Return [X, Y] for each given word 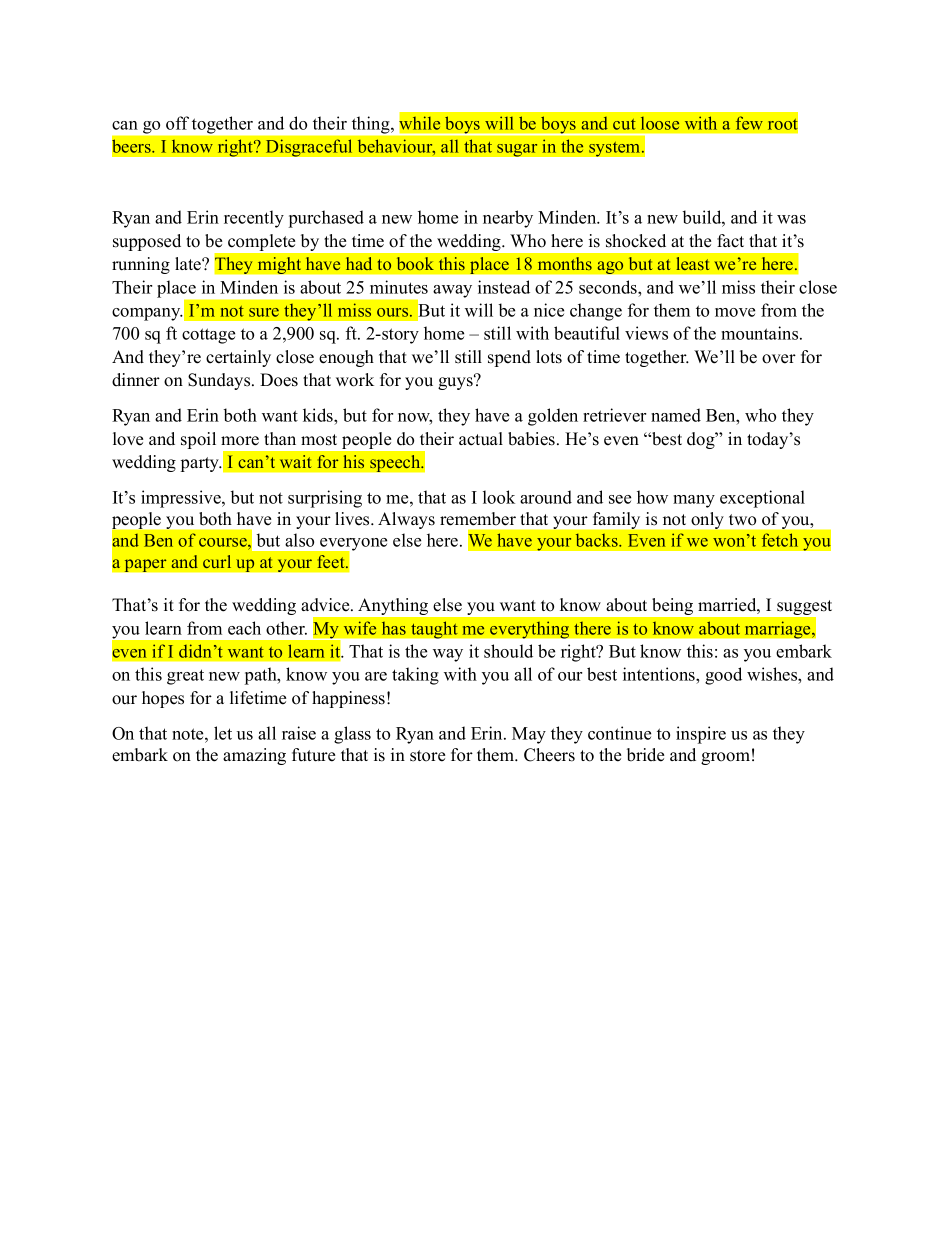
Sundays [220, 381]
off [177, 123]
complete [261, 242]
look [499, 497]
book [415, 263]
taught [434, 630]
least [692, 263]
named [676, 415]
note [189, 734]
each [244, 628]
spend [509, 358]
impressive [182, 499]
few [749, 123]
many [694, 501]
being [673, 606]
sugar [517, 150]
